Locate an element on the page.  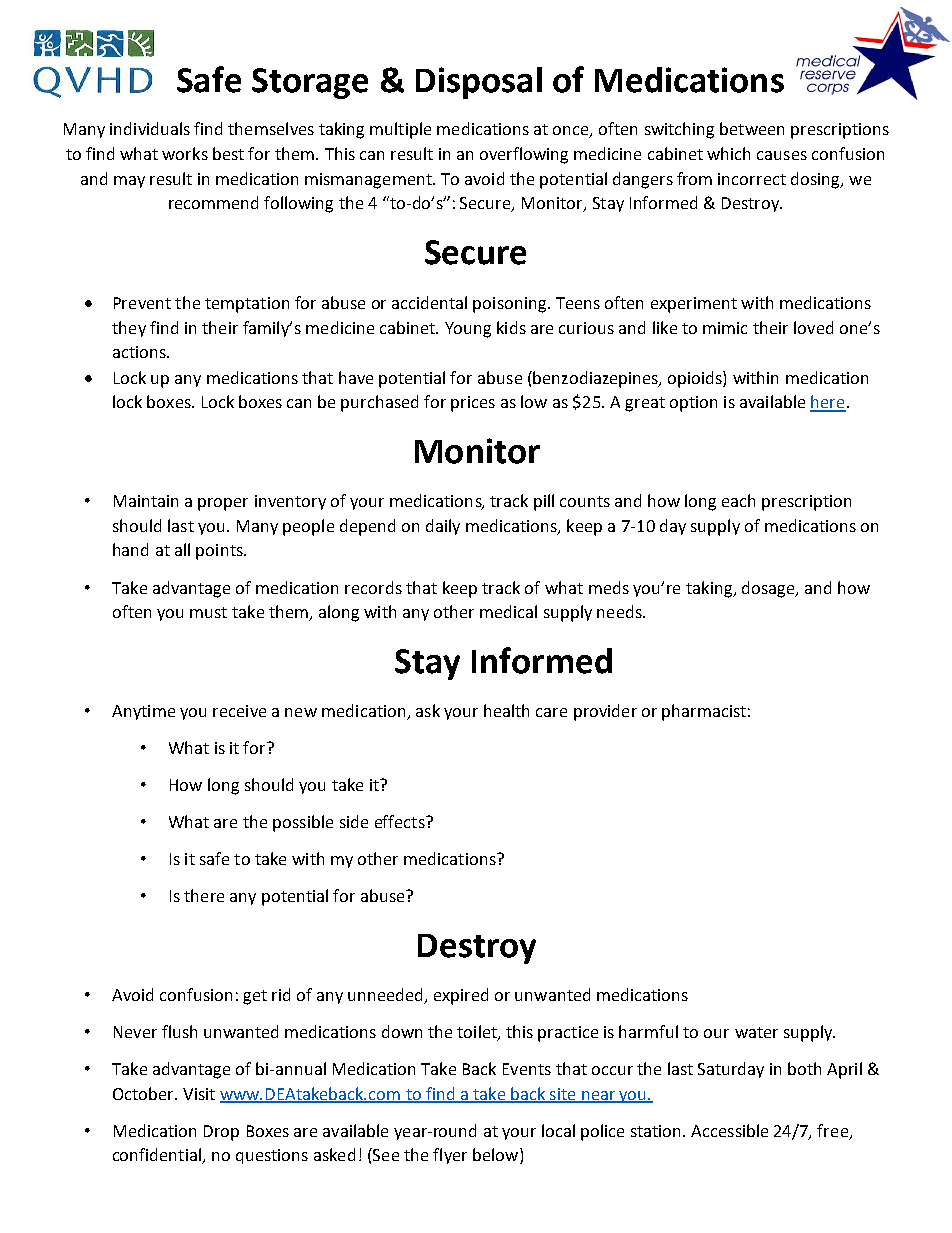
prices is located at coordinates (473, 404).
